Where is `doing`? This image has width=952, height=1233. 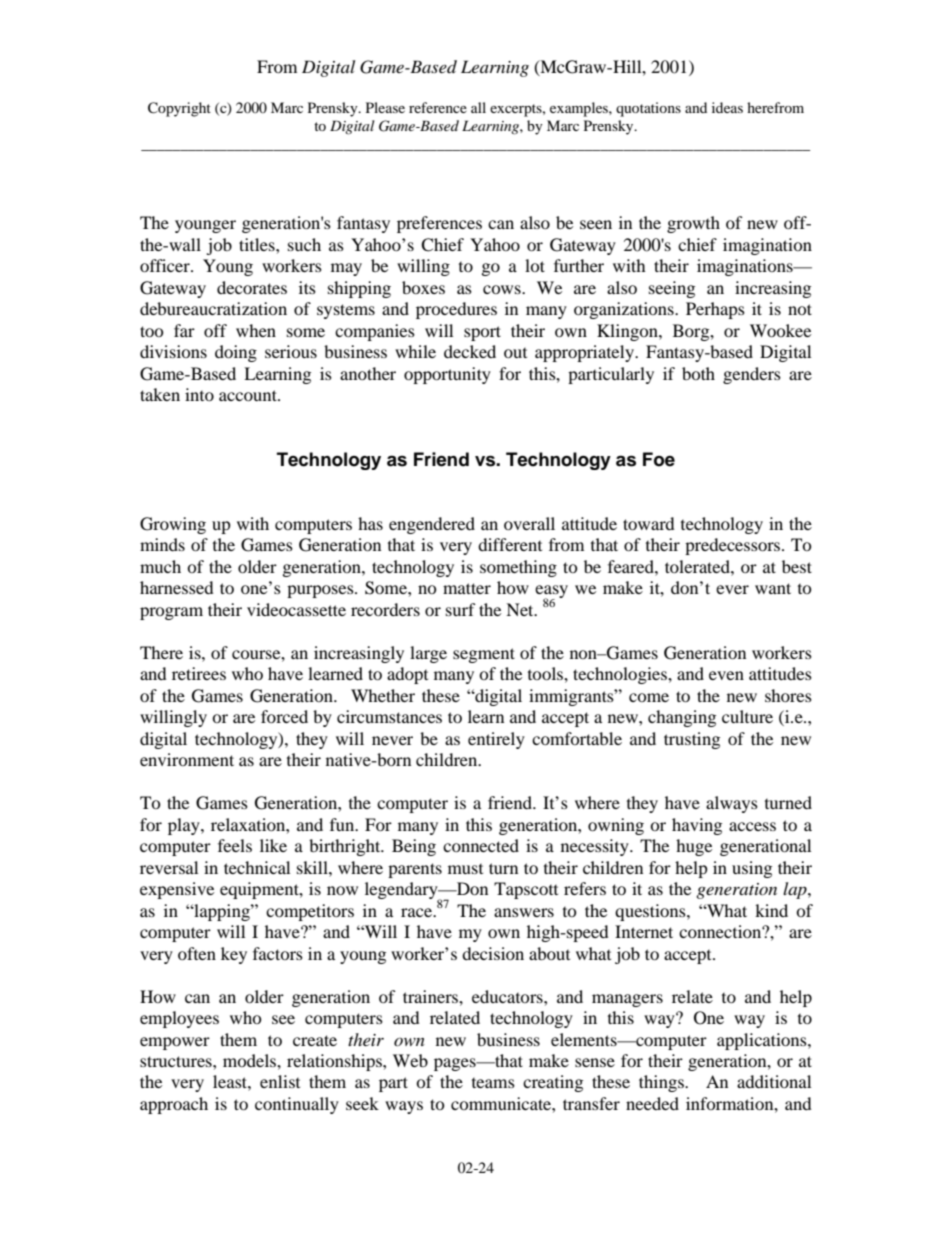
doing is located at coordinates (236, 353).
